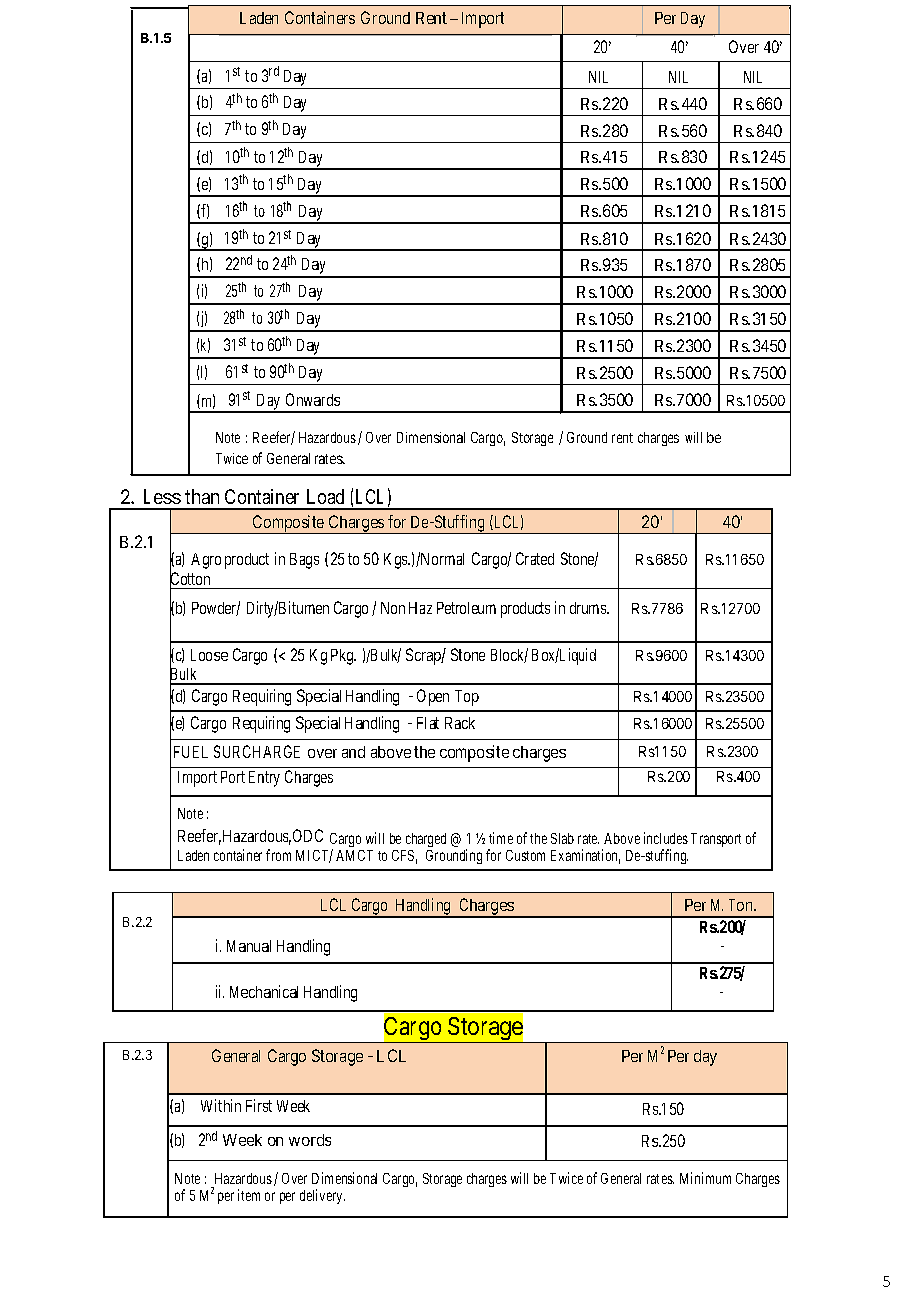 The height and width of the document is (1307, 924). What do you see at coordinates (325, 496) in the document?
I see `Load` at bounding box center [325, 496].
